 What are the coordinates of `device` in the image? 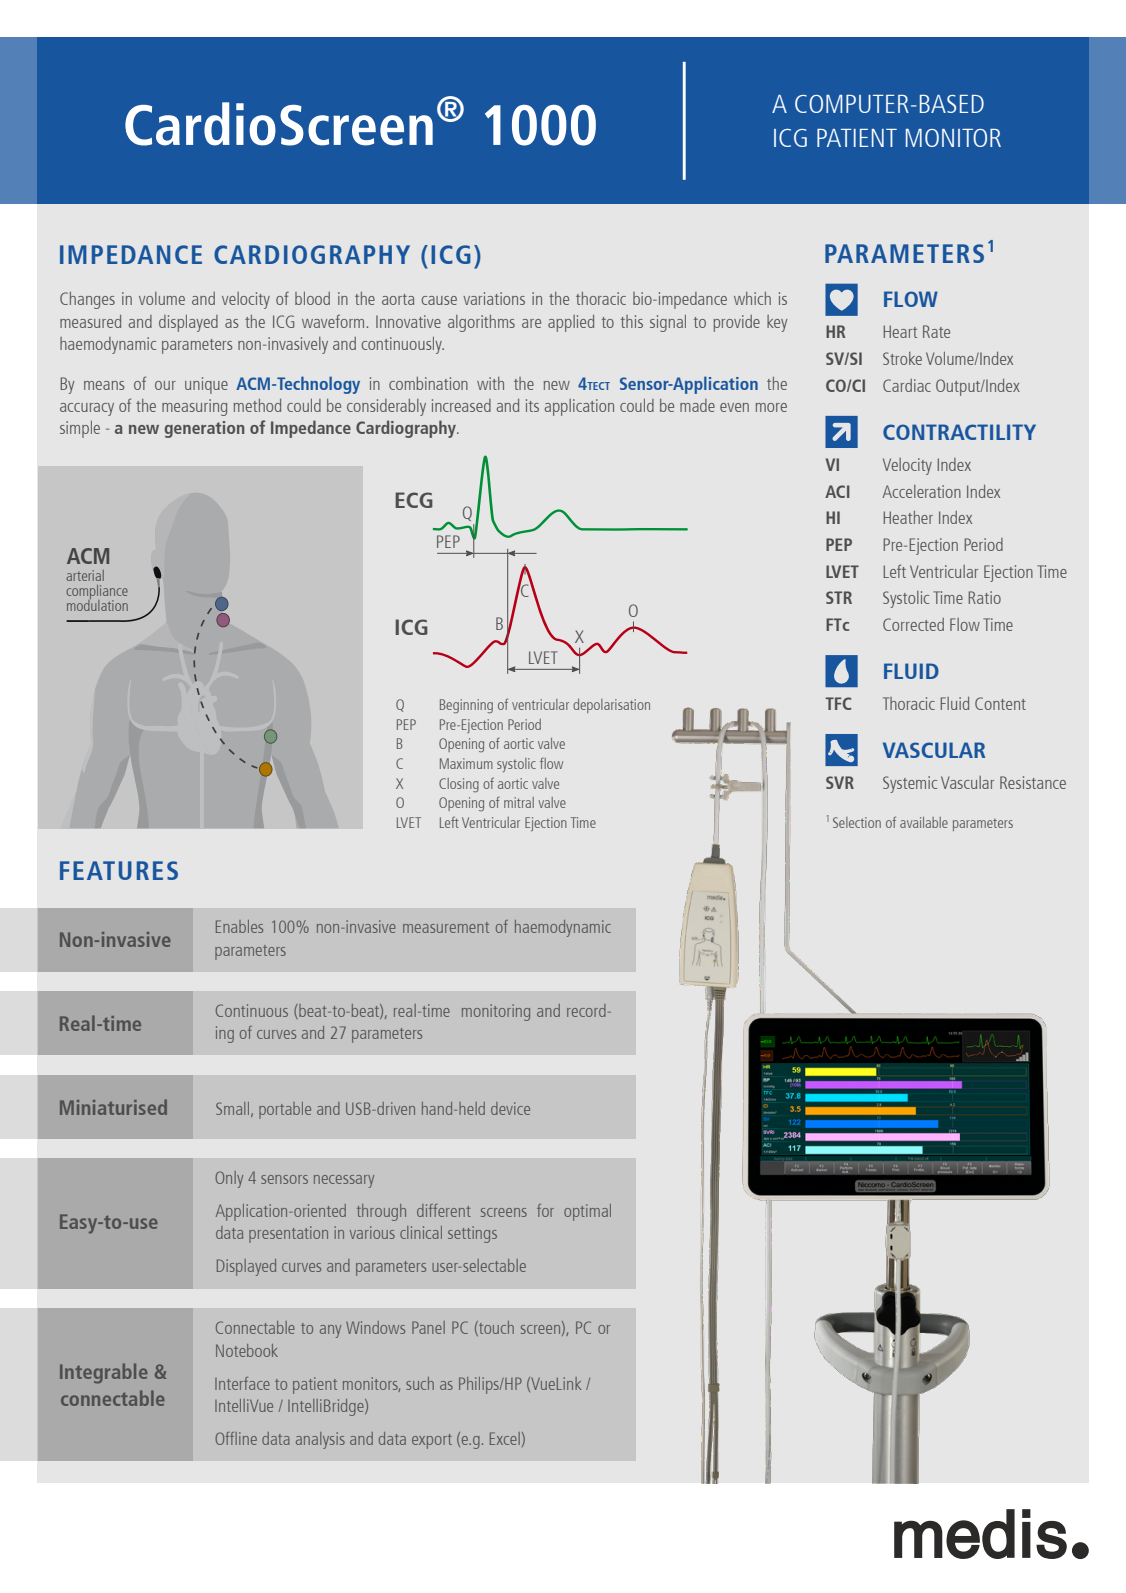 It's located at (510, 1108).
